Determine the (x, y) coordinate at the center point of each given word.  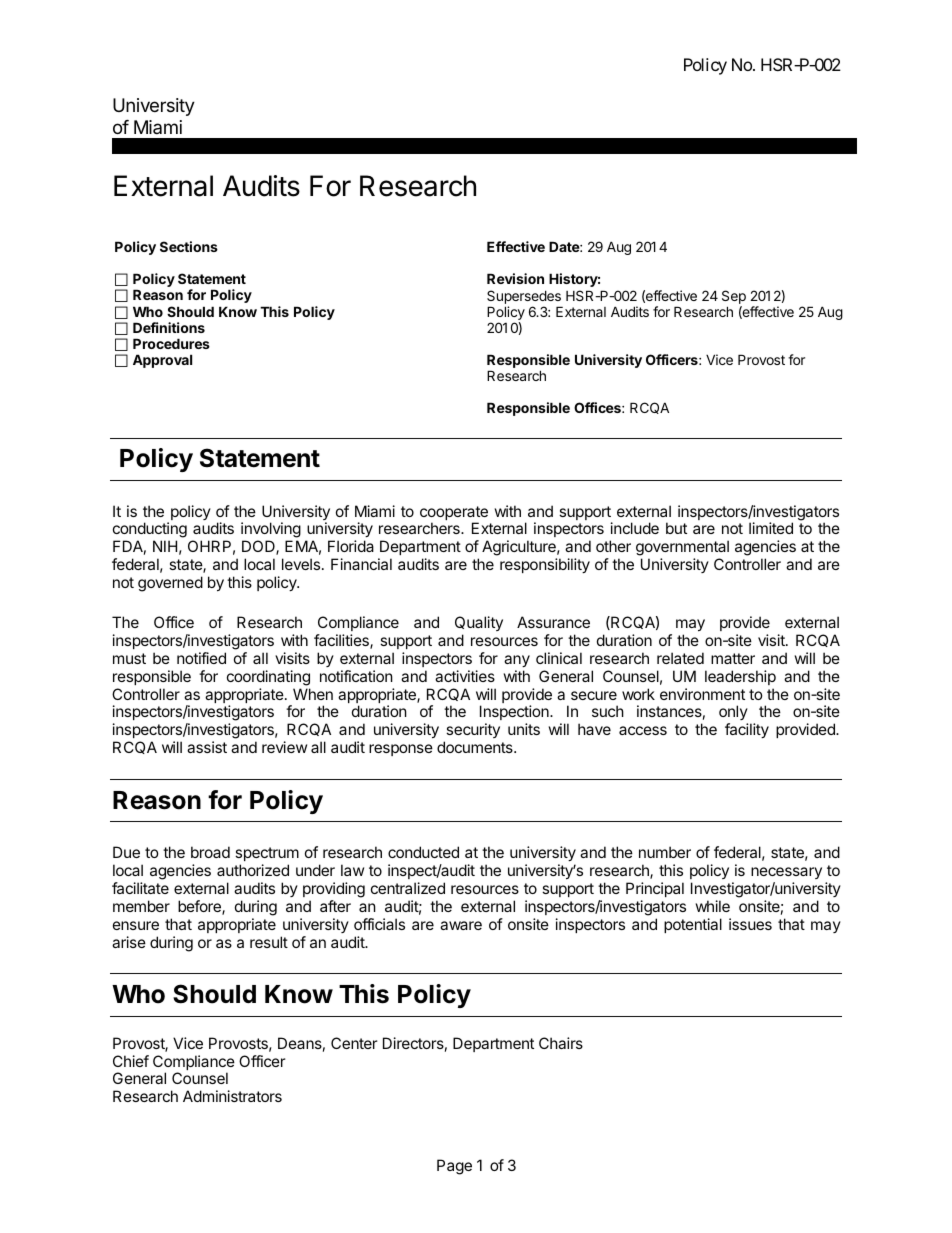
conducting (150, 531)
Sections (189, 246)
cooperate (454, 514)
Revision (515, 278)
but (676, 528)
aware (461, 925)
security (472, 732)
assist (207, 747)
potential (693, 925)
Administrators (232, 1096)
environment (702, 694)
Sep (734, 298)
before (200, 907)
